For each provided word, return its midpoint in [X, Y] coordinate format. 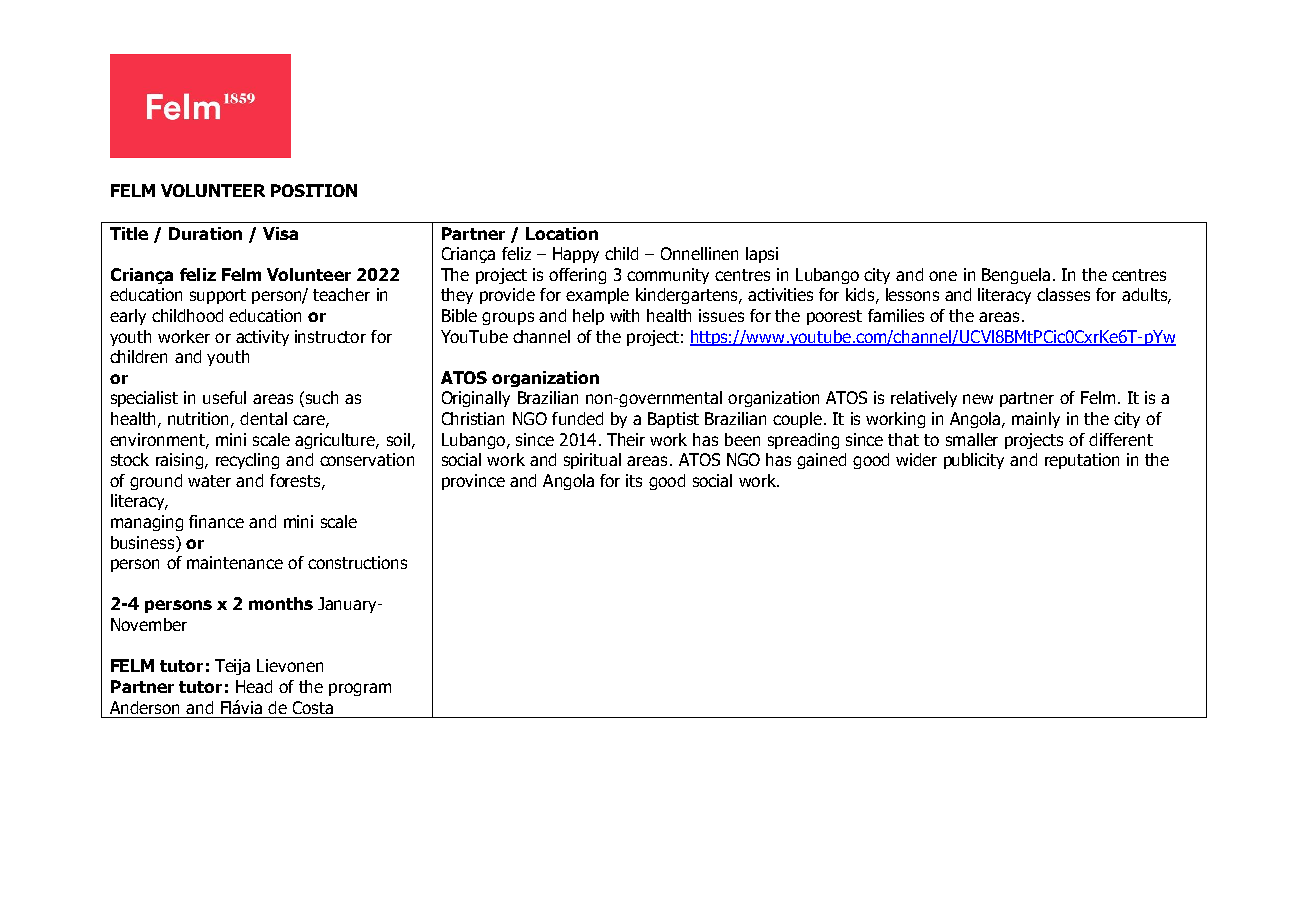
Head [254, 686]
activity [262, 338]
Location [562, 233]
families [896, 315]
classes [1063, 294]
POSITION [314, 190]
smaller [972, 439]
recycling [247, 461]
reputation [1082, 461]
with [624, 315]
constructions [357, 562]
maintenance [235, 562]
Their [626, 439]
